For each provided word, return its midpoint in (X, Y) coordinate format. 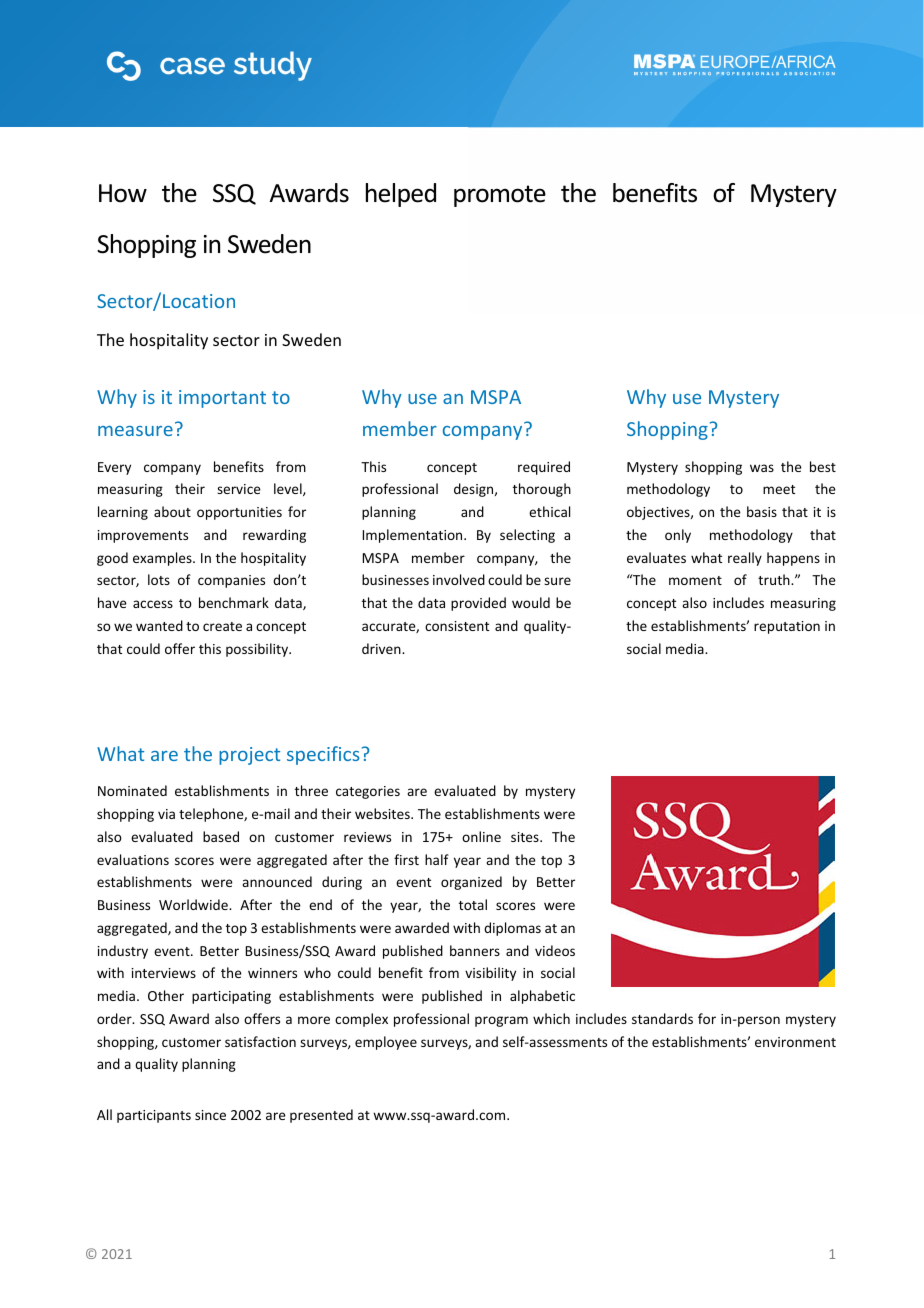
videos (555, 950)
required (544, 468)
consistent (457, 626)
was (762, 468)
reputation (787, 627)
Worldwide (194, 904)
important (222, 399)
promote (500, 196)
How (123, 193)
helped (401, 195)
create (222, 626)
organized (471, 883)
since (210, 1115)
